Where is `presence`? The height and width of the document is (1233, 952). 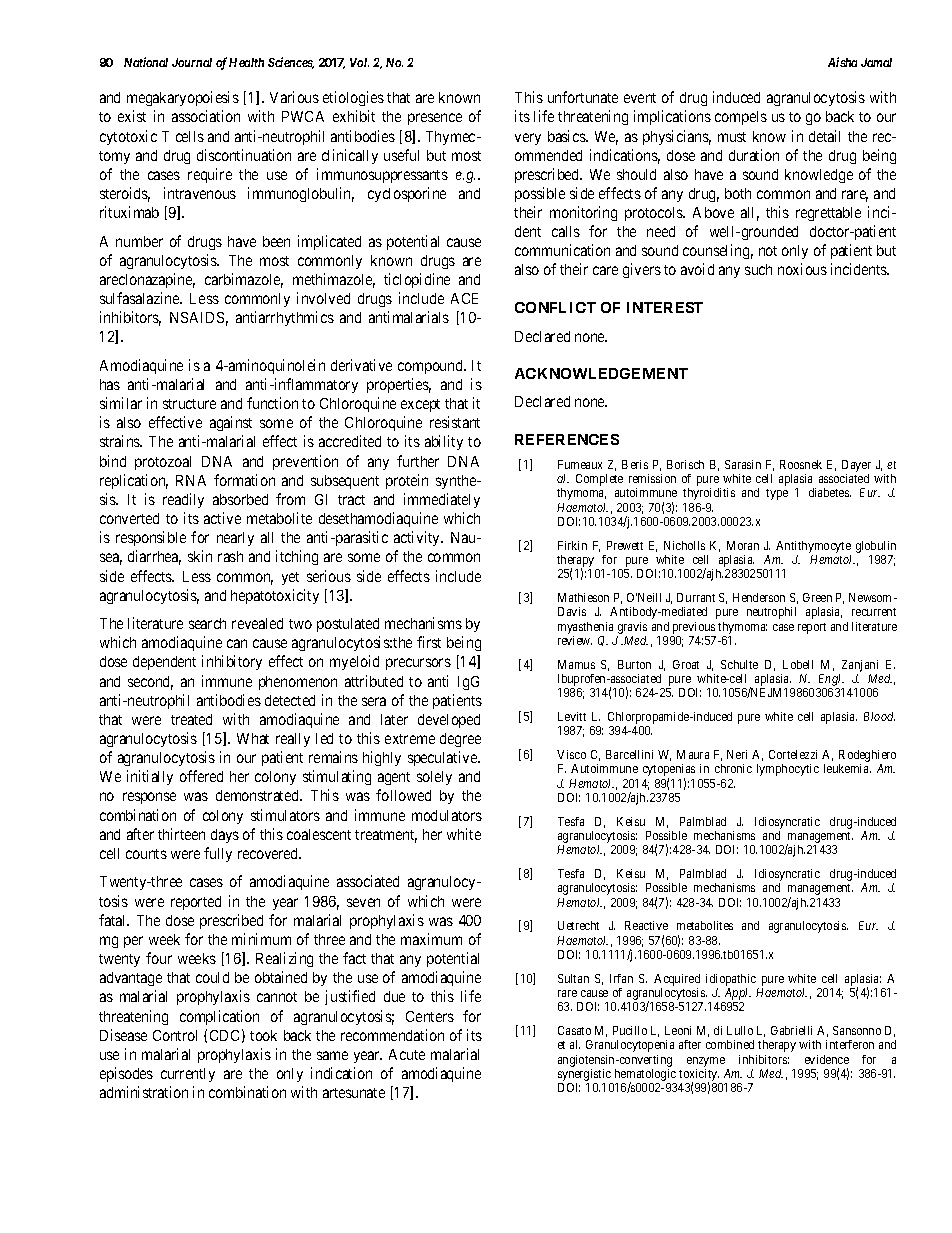 presence is located at coordinates (435, 119).
